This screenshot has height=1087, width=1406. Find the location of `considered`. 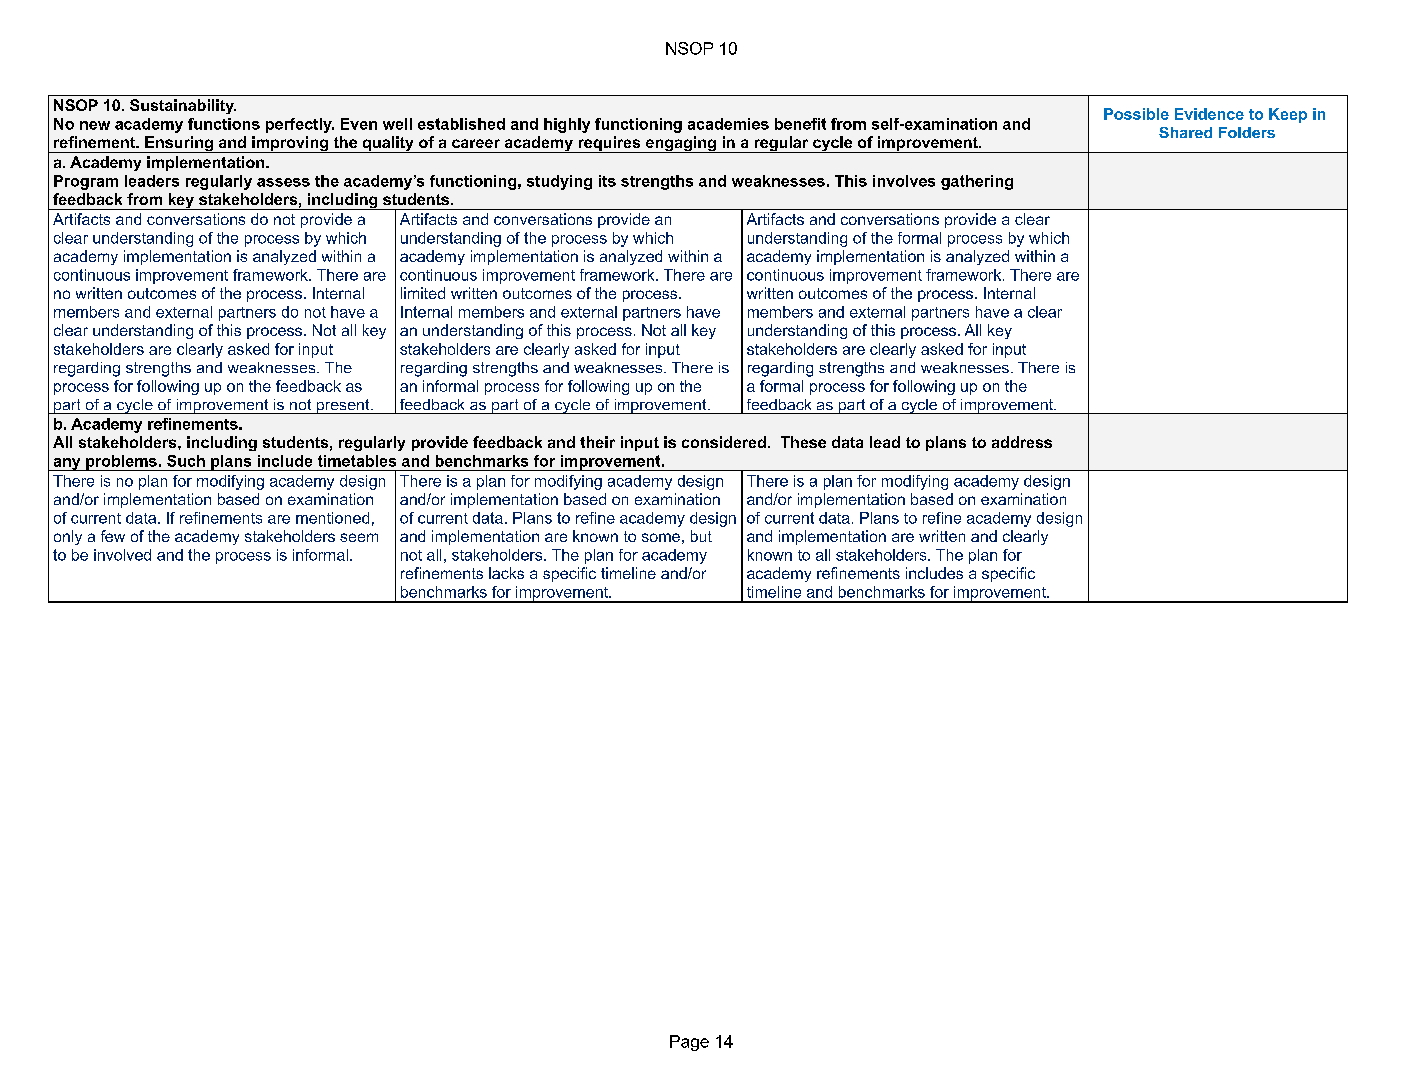

considered is located at coordinates (724, 442).
